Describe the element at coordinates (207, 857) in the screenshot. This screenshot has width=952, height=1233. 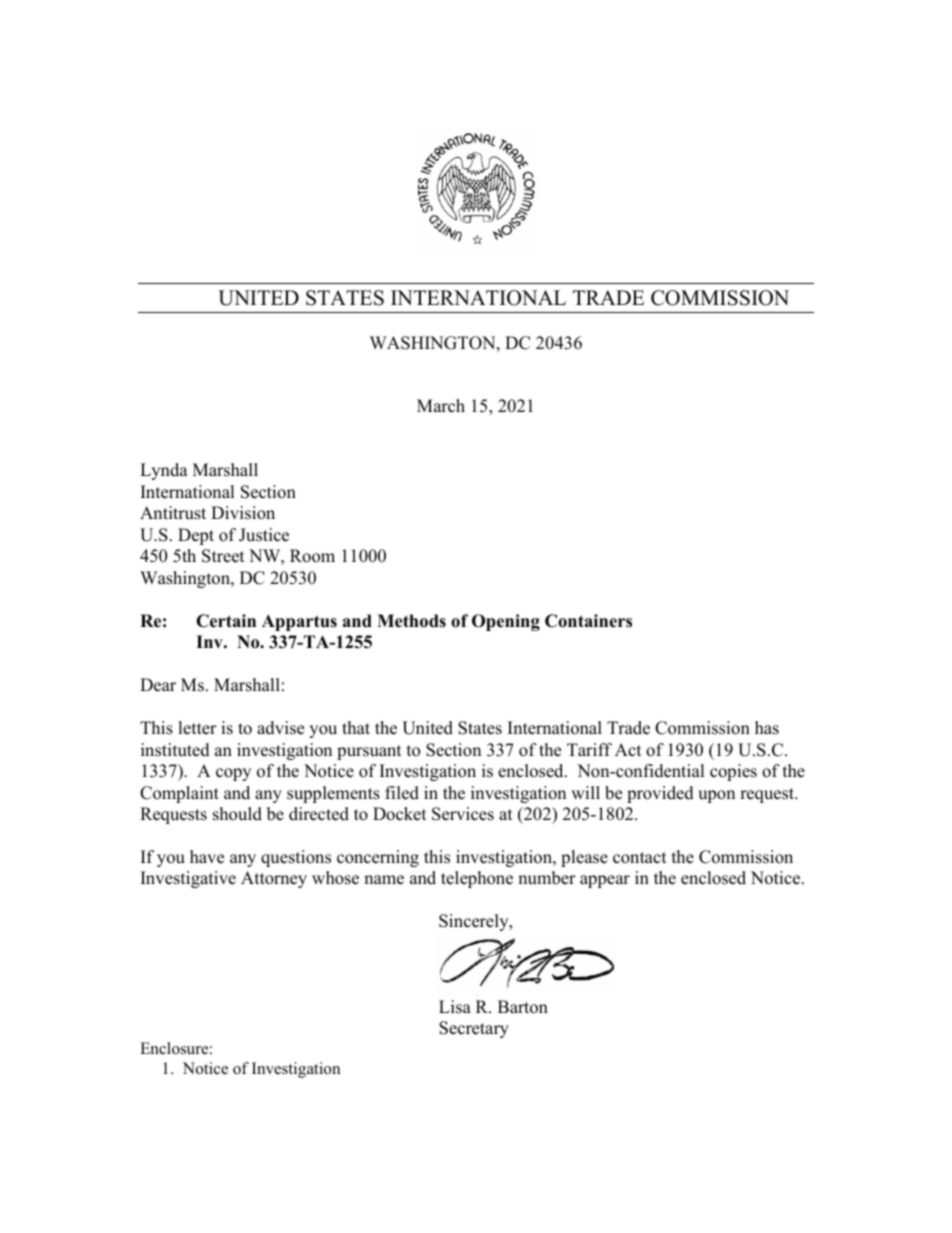
I see `have` at that location.
